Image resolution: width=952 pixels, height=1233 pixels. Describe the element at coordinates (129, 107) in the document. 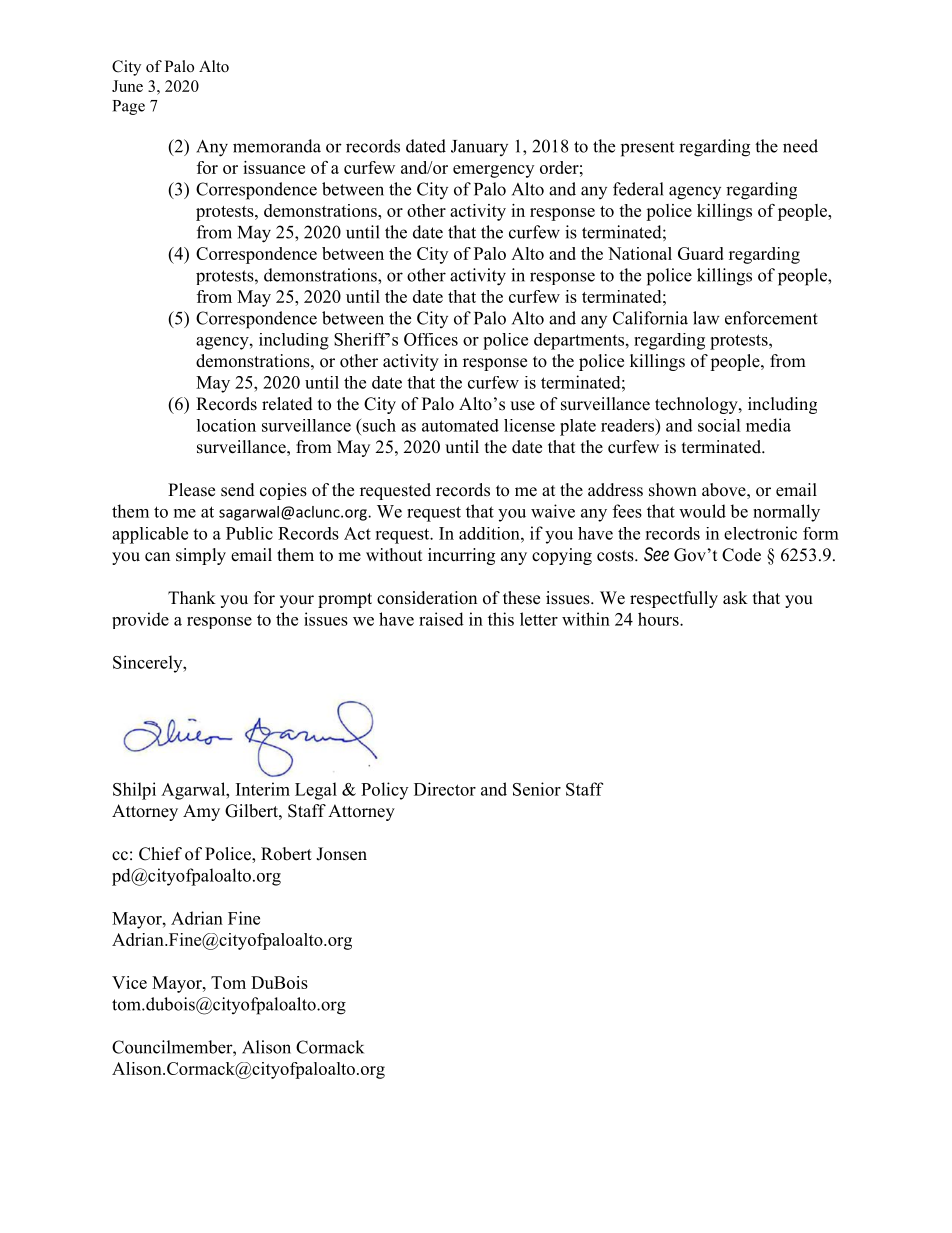

I see `Page` at that location.
